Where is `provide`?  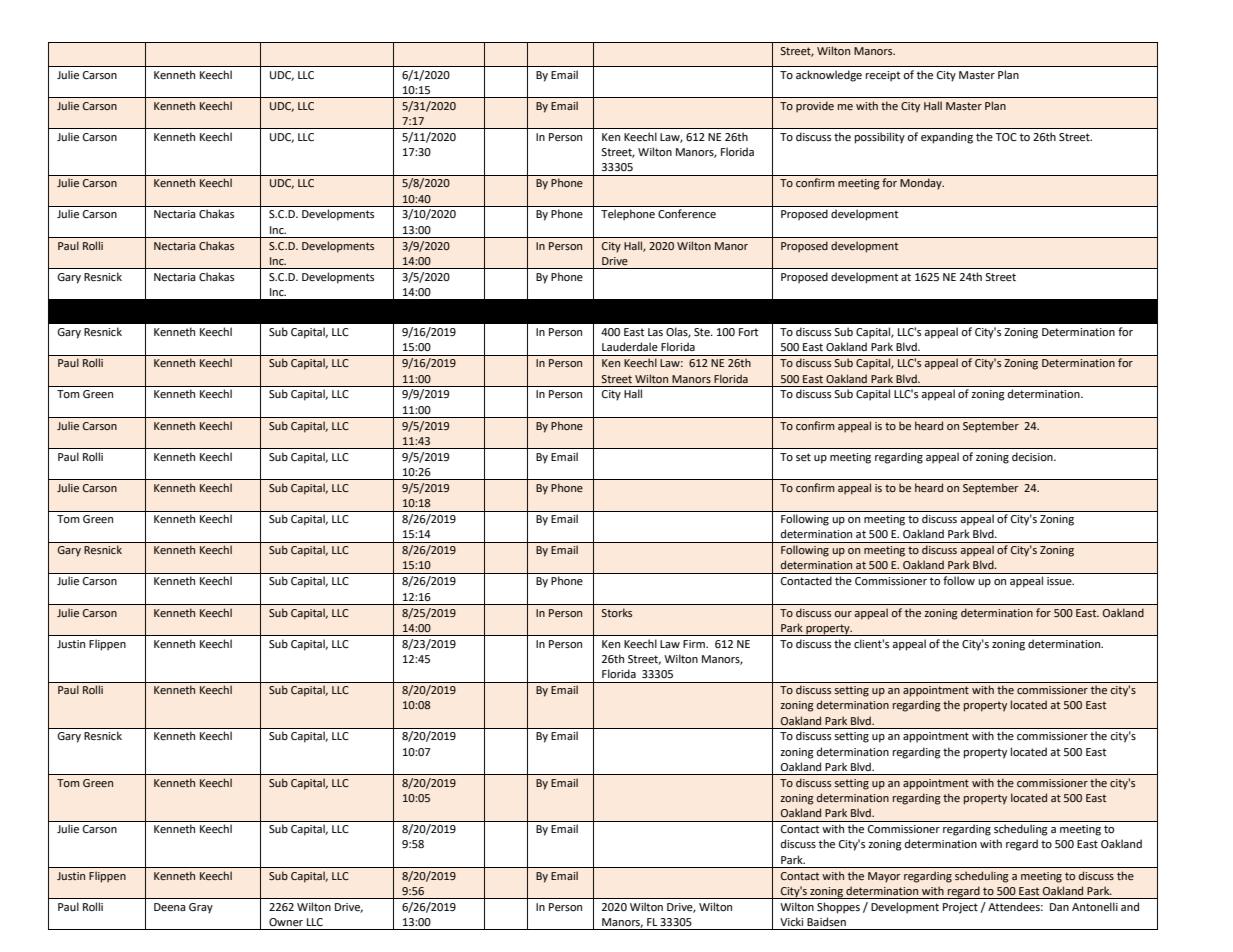
provide is located at coordinates (815, 107).
